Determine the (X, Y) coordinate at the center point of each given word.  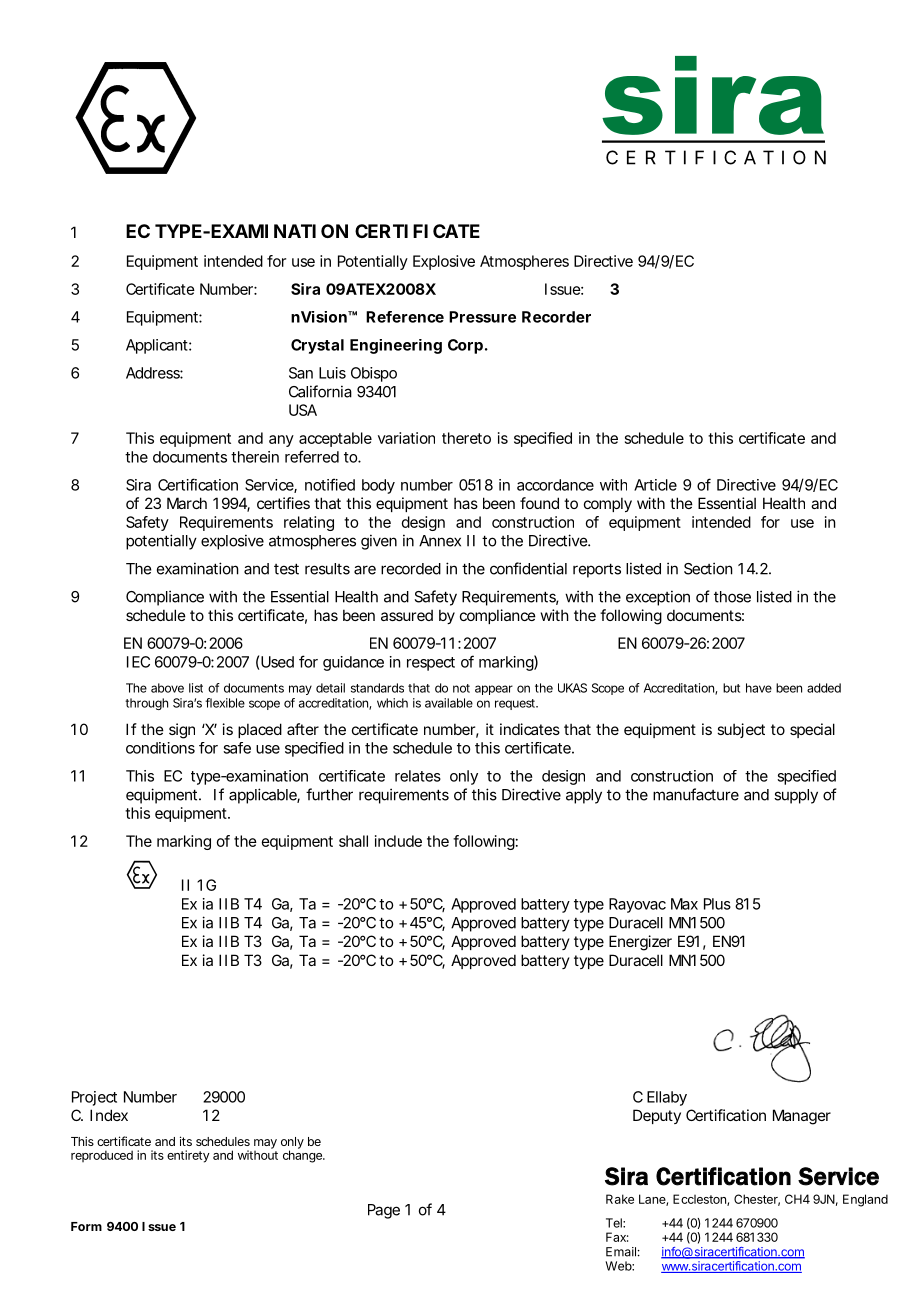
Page (384, 1211)
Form (86, 1226)
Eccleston (700, 1200)
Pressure (482, 317)
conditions (160, 748)
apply (584, 796)
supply (796, 796)
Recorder (556, 317)
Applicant (158, 346)
